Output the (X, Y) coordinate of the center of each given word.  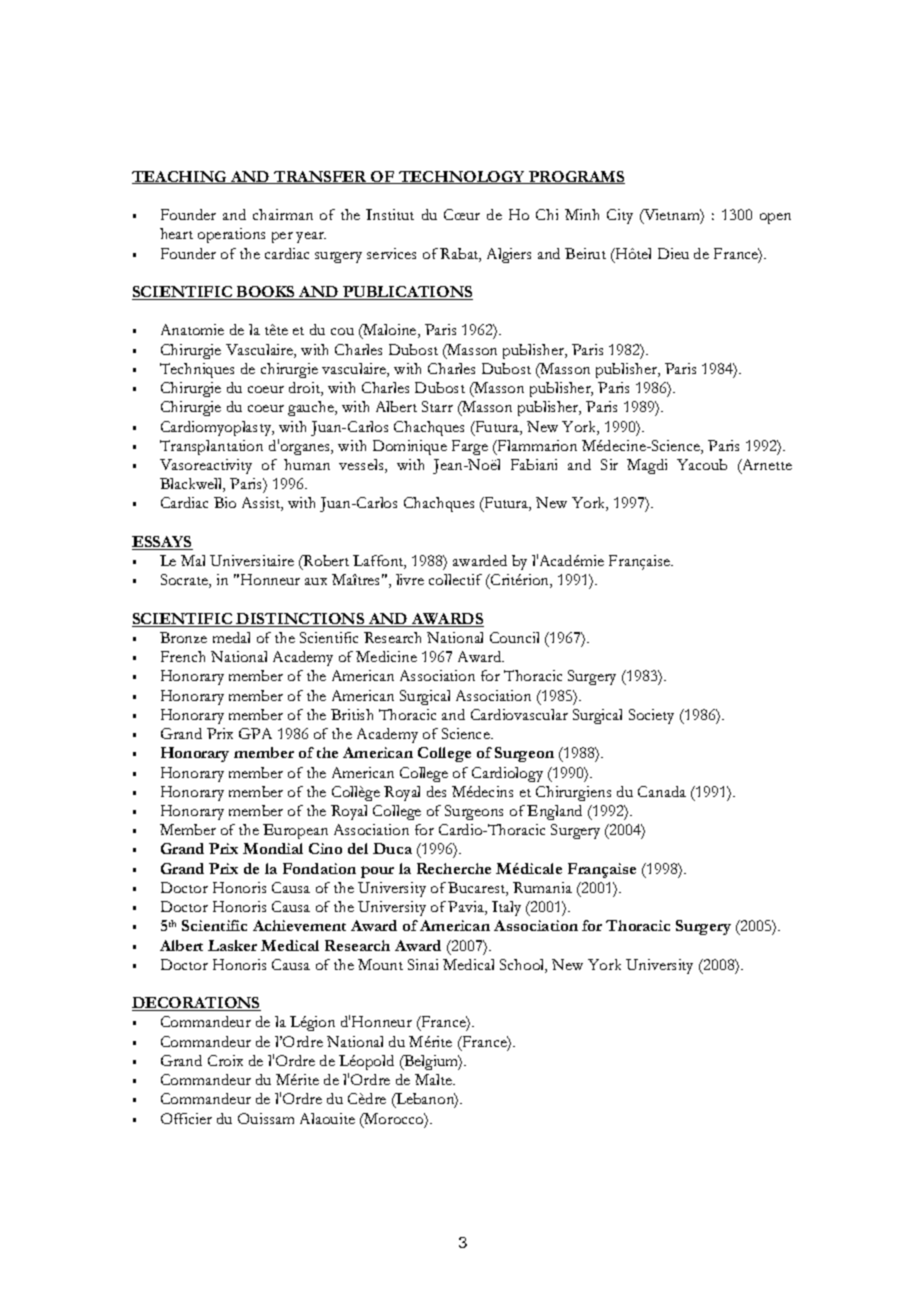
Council (514, 637)
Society (651, 716)
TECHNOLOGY (462, 177)
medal (231, 637)
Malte (434, 1079)
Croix (225, 1060)
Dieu (673, 253)
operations (231, 235)
